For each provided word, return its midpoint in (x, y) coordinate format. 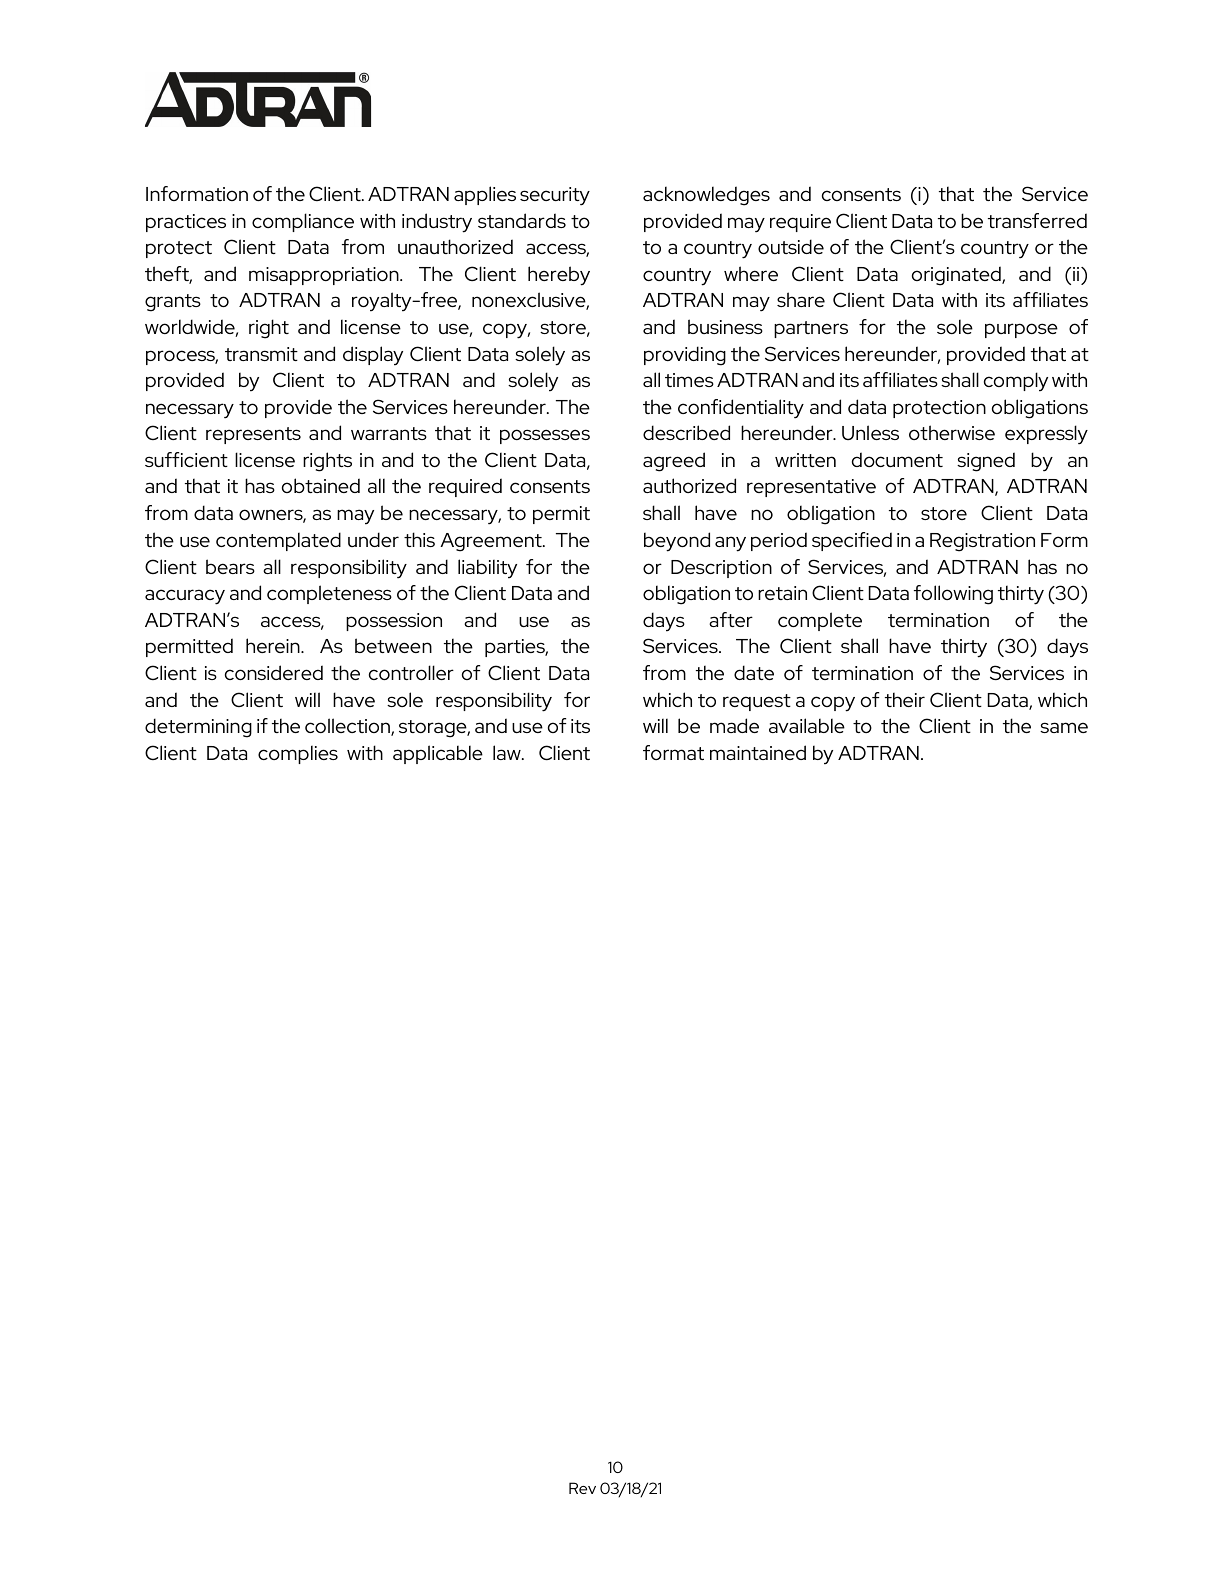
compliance (303, 222)
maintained (758, 752)
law (508, 752)
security (555, 196)
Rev (582, 1488)
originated (957, 276)
